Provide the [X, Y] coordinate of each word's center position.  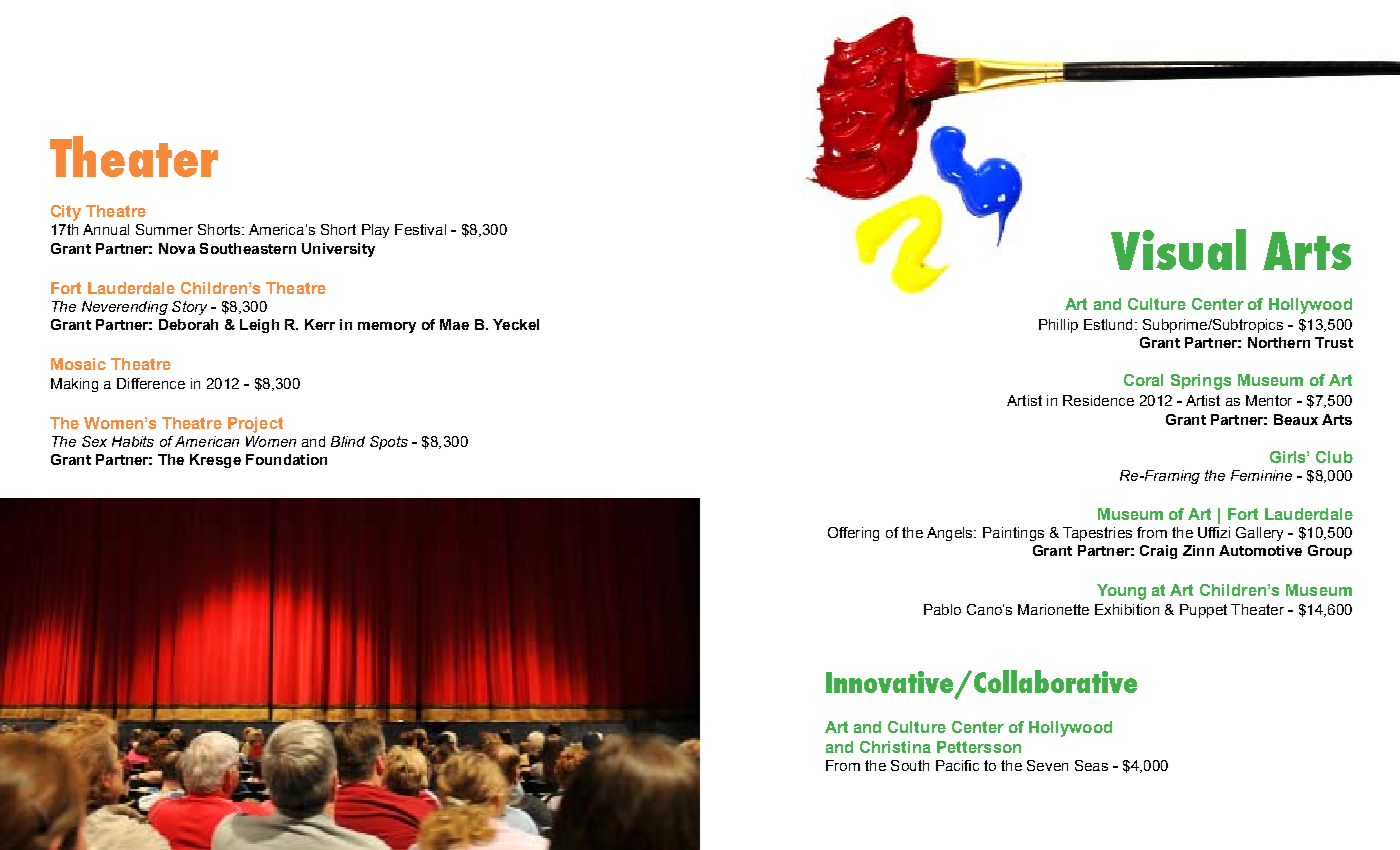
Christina [895, 747]
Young [1121, 592]
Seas [1091, 765]
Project [255, 425]
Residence [1098, 400]
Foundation [286, 459]
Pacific [957, 765]
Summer [164, 229]
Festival [420, 229]
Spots [389, 443]
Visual [1178, 249]
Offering [853, 534]
